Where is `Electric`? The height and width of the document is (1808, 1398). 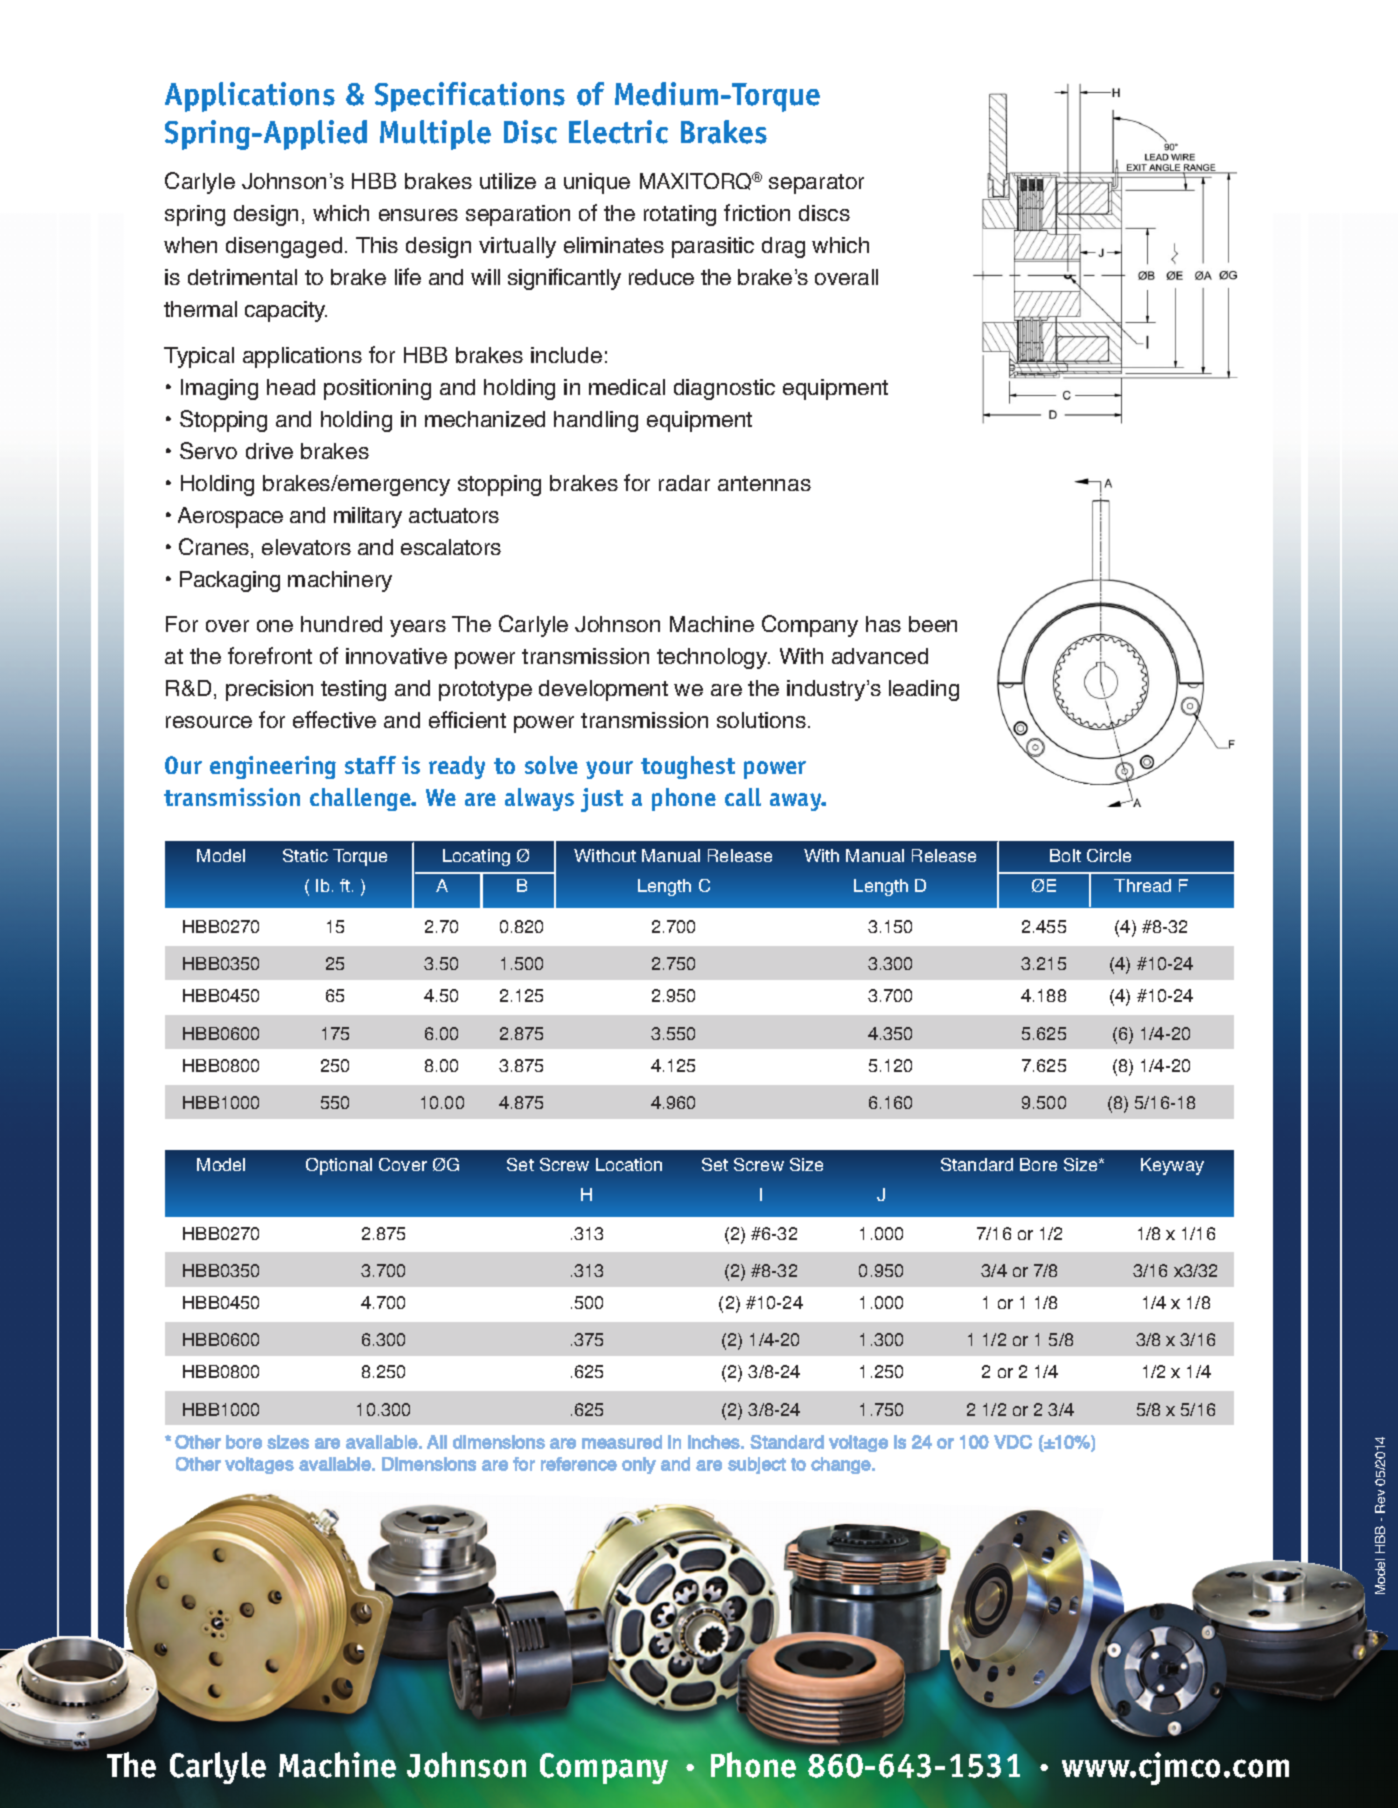
Electric is located at coordinates (618, 132).
